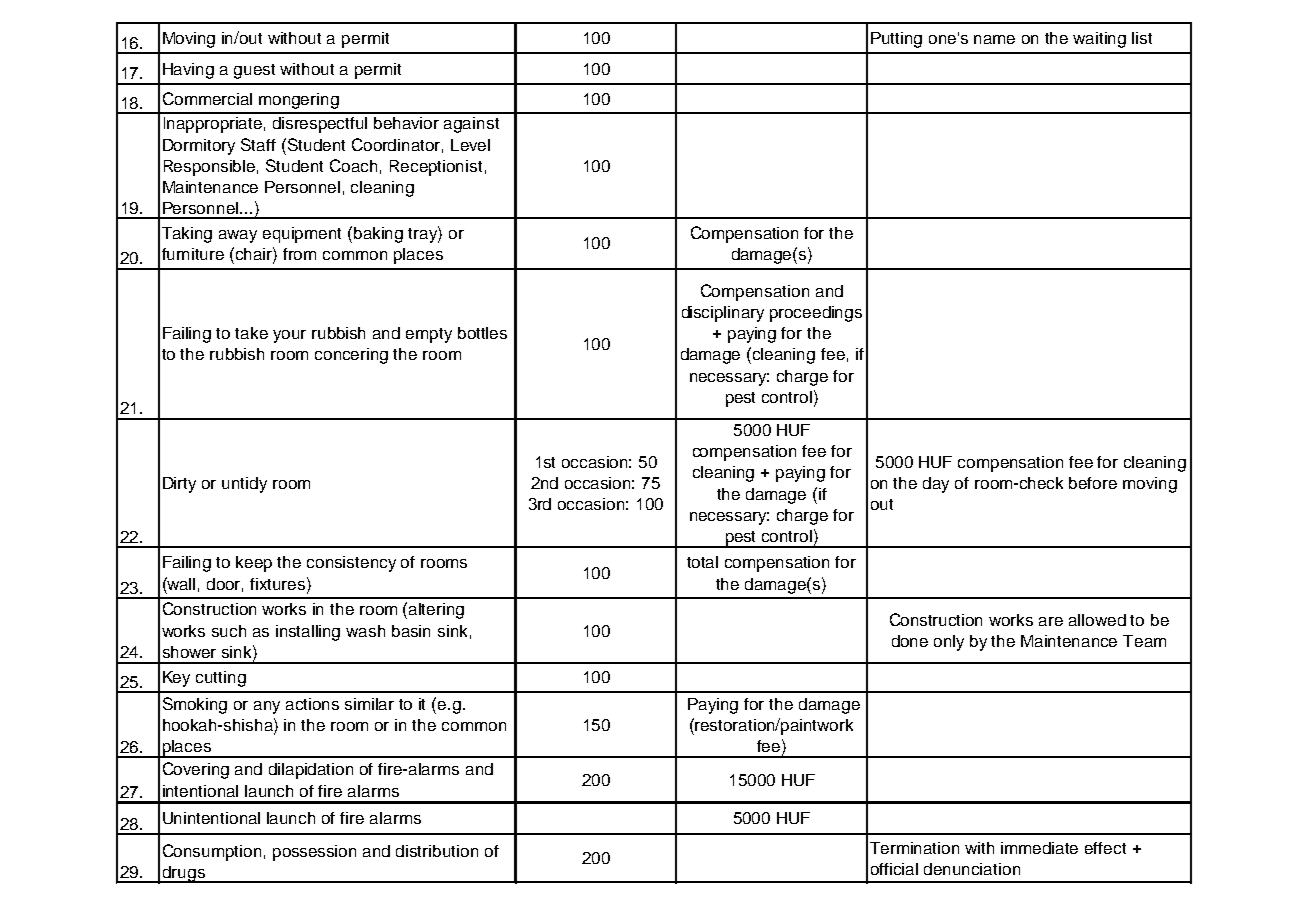  What do you see at coordinates (299, 254) in the document?
I see `from` at bounding box center [299, 254].
